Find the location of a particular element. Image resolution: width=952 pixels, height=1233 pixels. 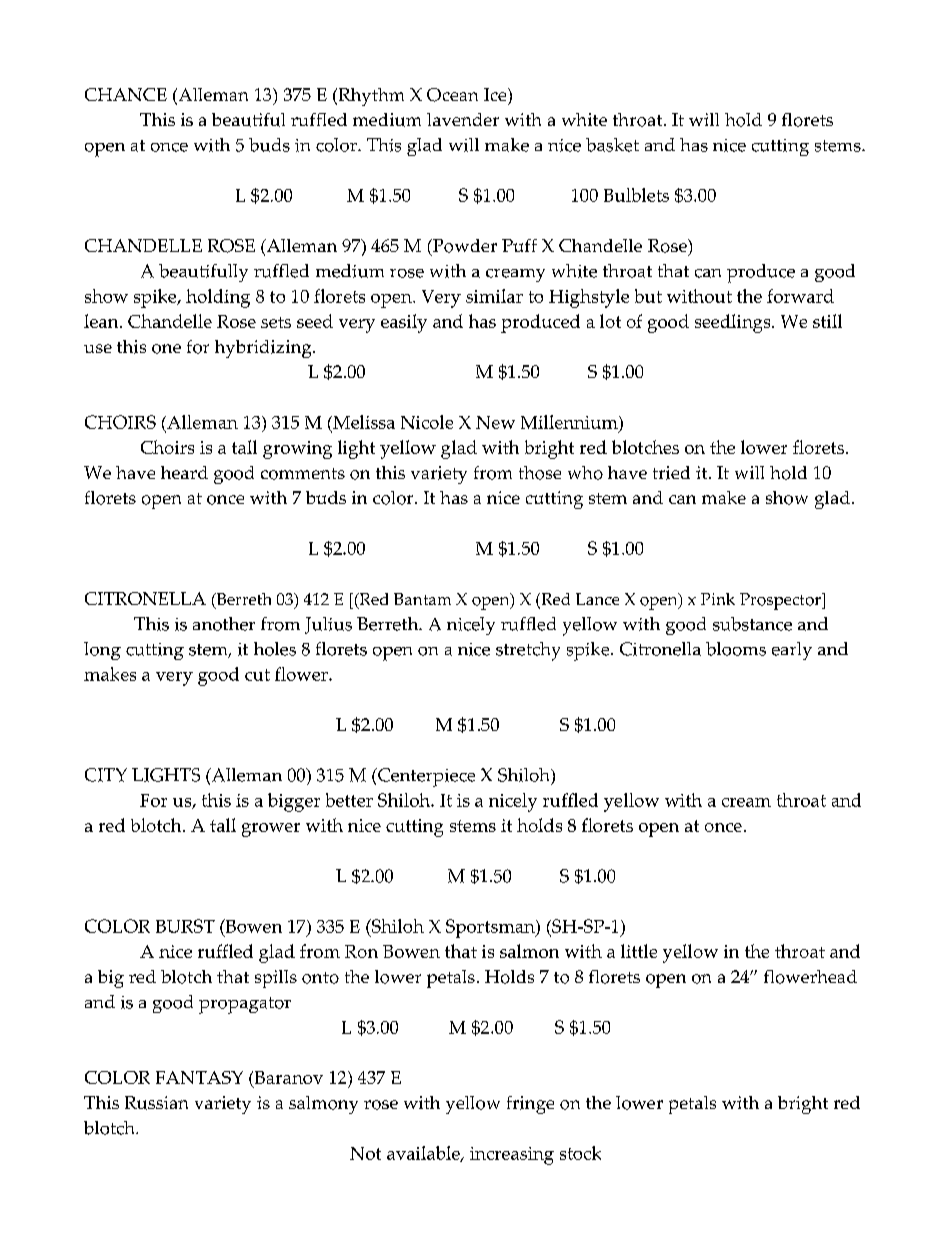

substance is located at coordinates (752, 624).
